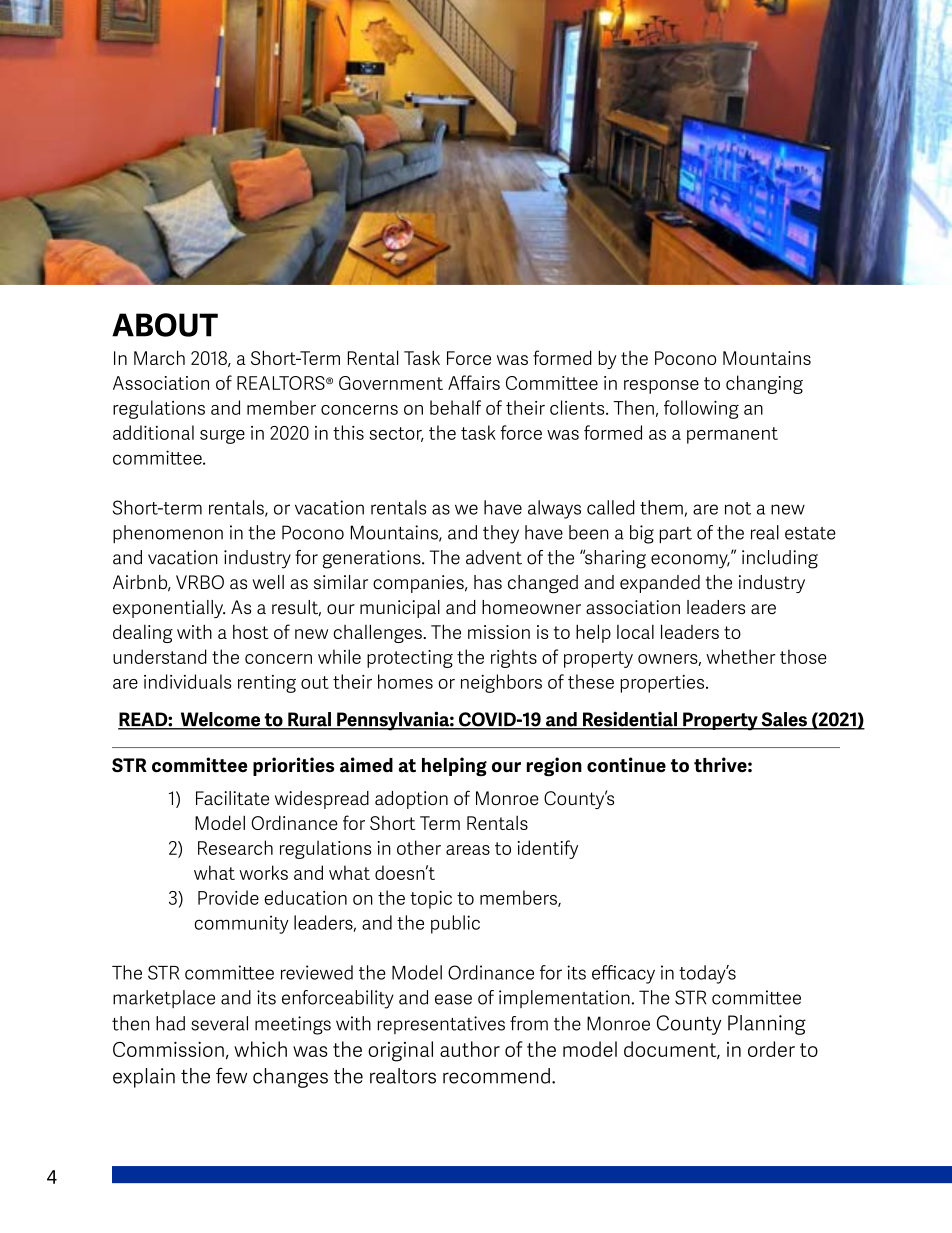  Describe the element at coordinates (474, 382) in the page. I see `Affairs` at that location.
